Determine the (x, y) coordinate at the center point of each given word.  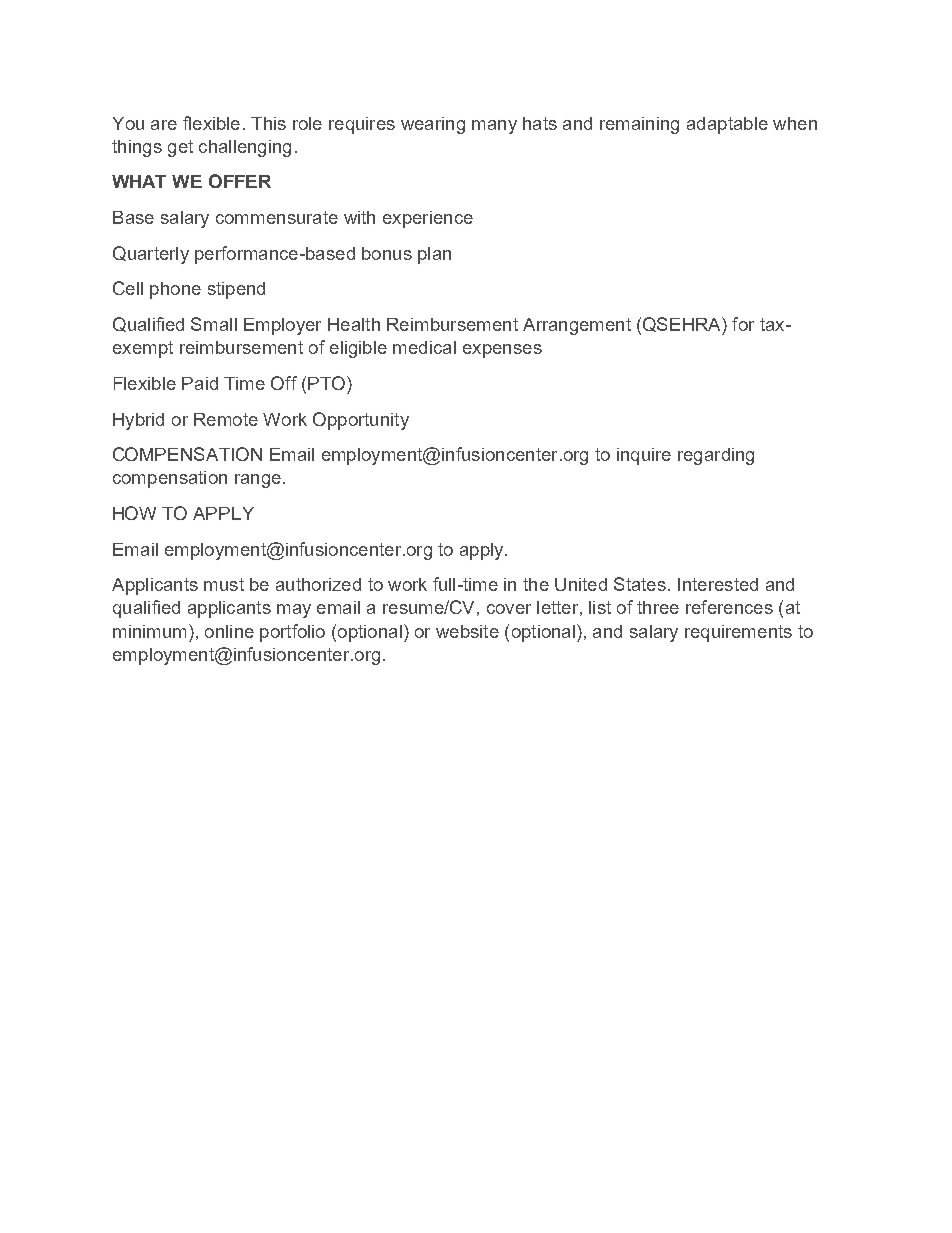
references (729, 607)
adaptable (727, 125)
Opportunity (361, 421)
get (180, 148)
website (467, 631)
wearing (433, 125)
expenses (502, 351)
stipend (236, 290)
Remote (226, 419)
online (229, 631)
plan (434, 255)
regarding (716, 456)
